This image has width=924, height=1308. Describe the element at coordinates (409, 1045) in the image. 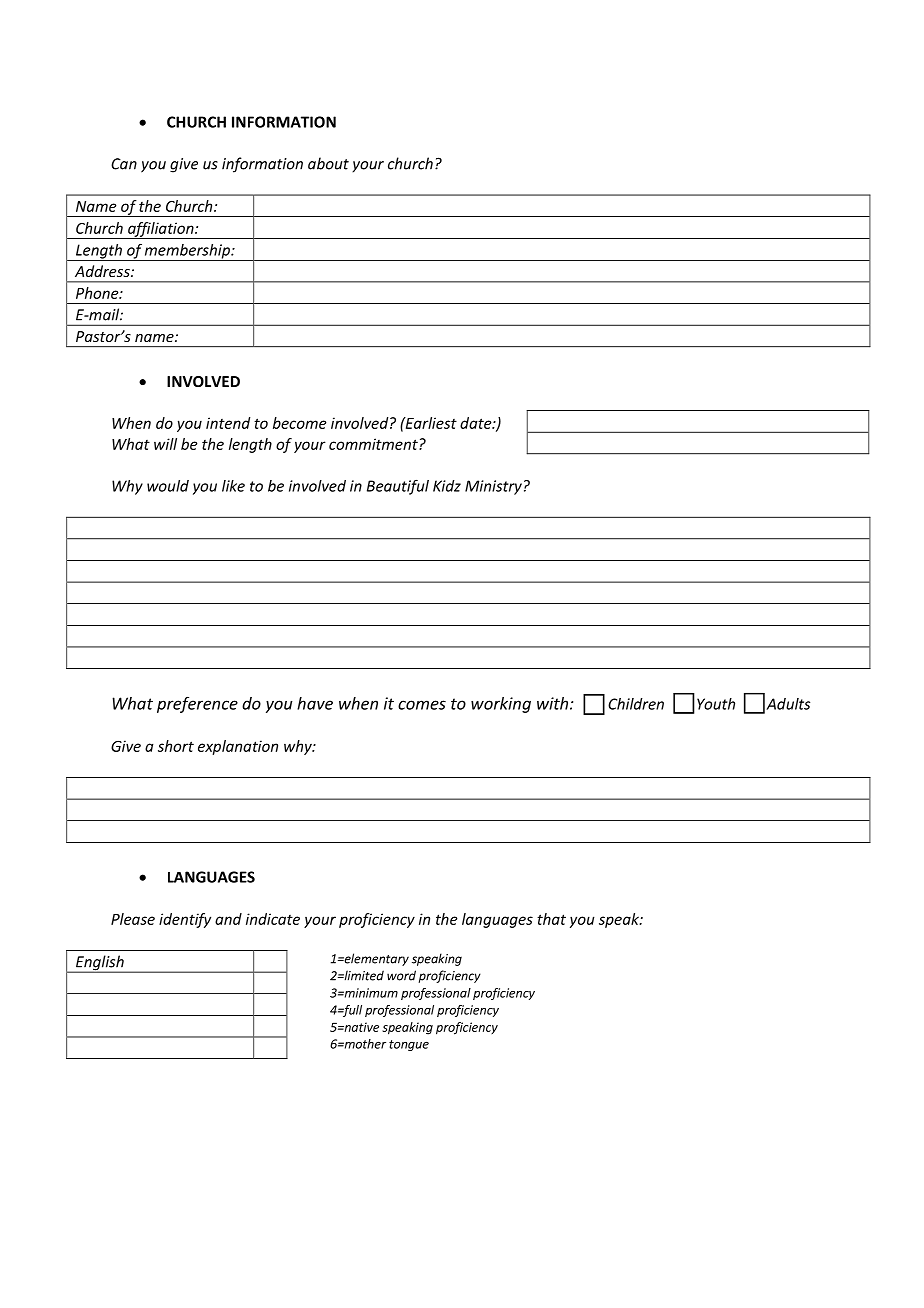

I see `tongue` at that location.
